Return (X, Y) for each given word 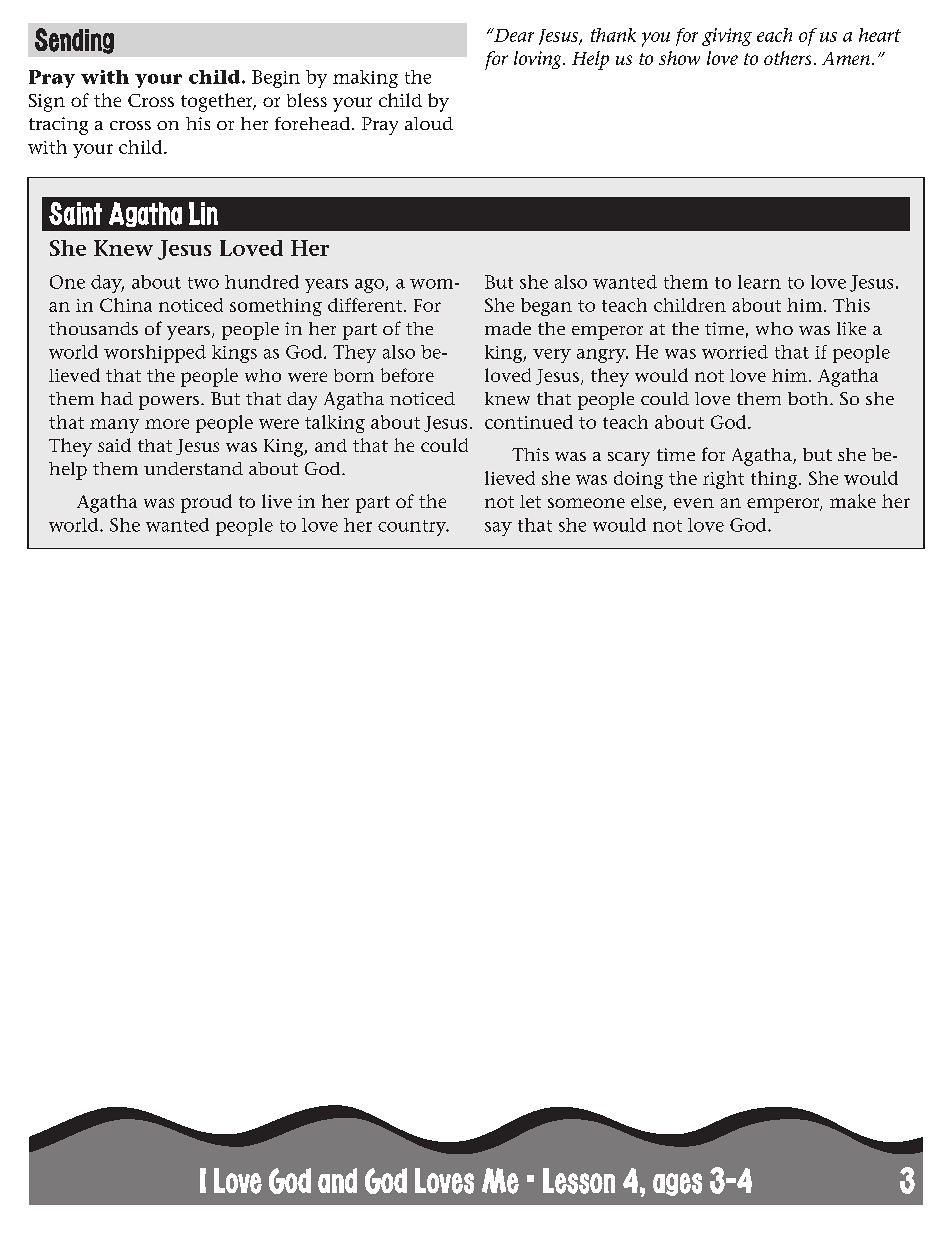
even (694, 503)
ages (677, 1184)
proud (206, 503)
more (167, 424)
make (853, 501)
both (809, 398)
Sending (74, 41)
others (787, 58)
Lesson (579, 1181)
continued (529, 422)
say (498, 529)
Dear (513, 35)
